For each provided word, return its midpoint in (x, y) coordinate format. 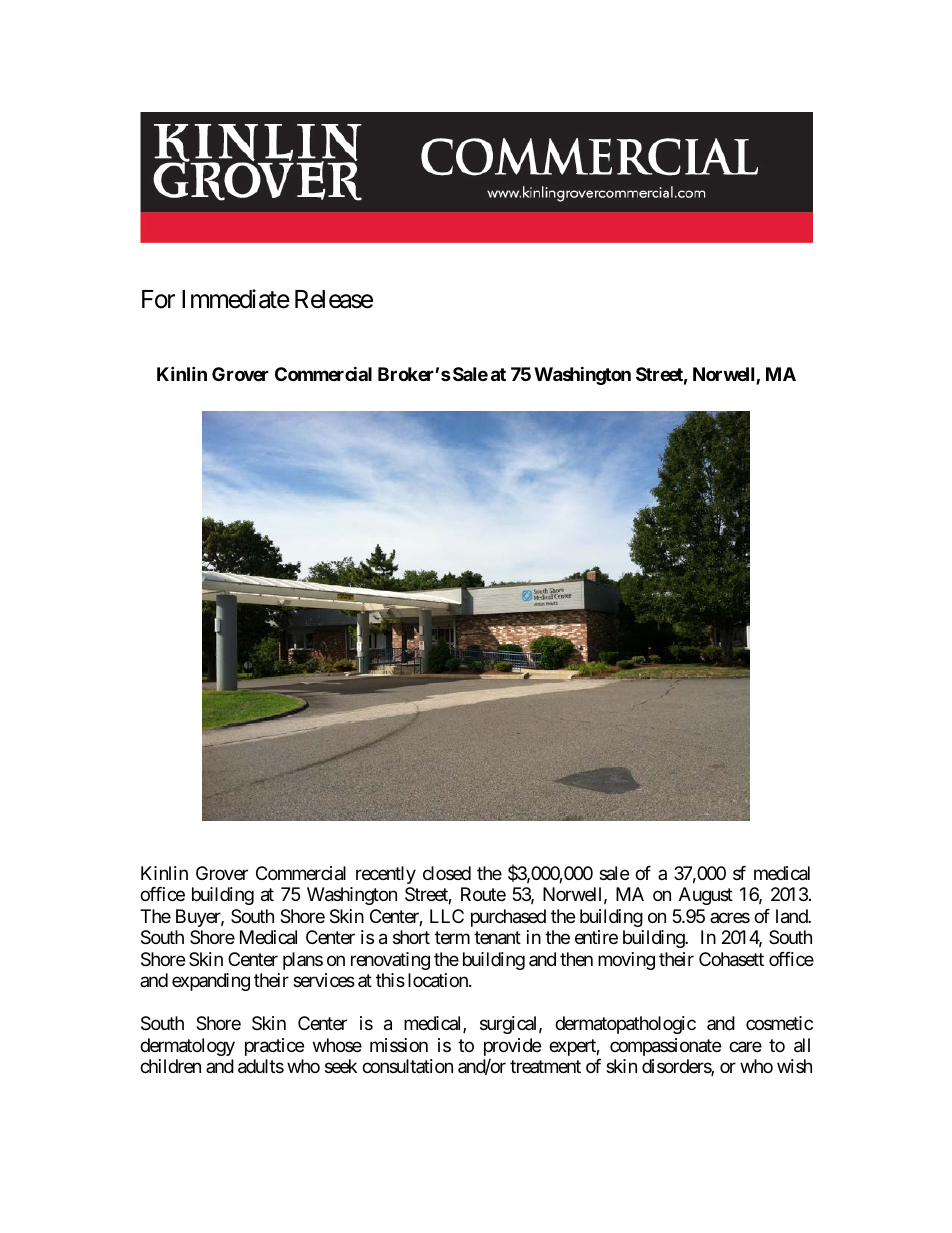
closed (447, 873)
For (158, 299)
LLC (447, 916)
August (706, 896)
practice (274, 1047)
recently (386, 875)
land (792, 916)
